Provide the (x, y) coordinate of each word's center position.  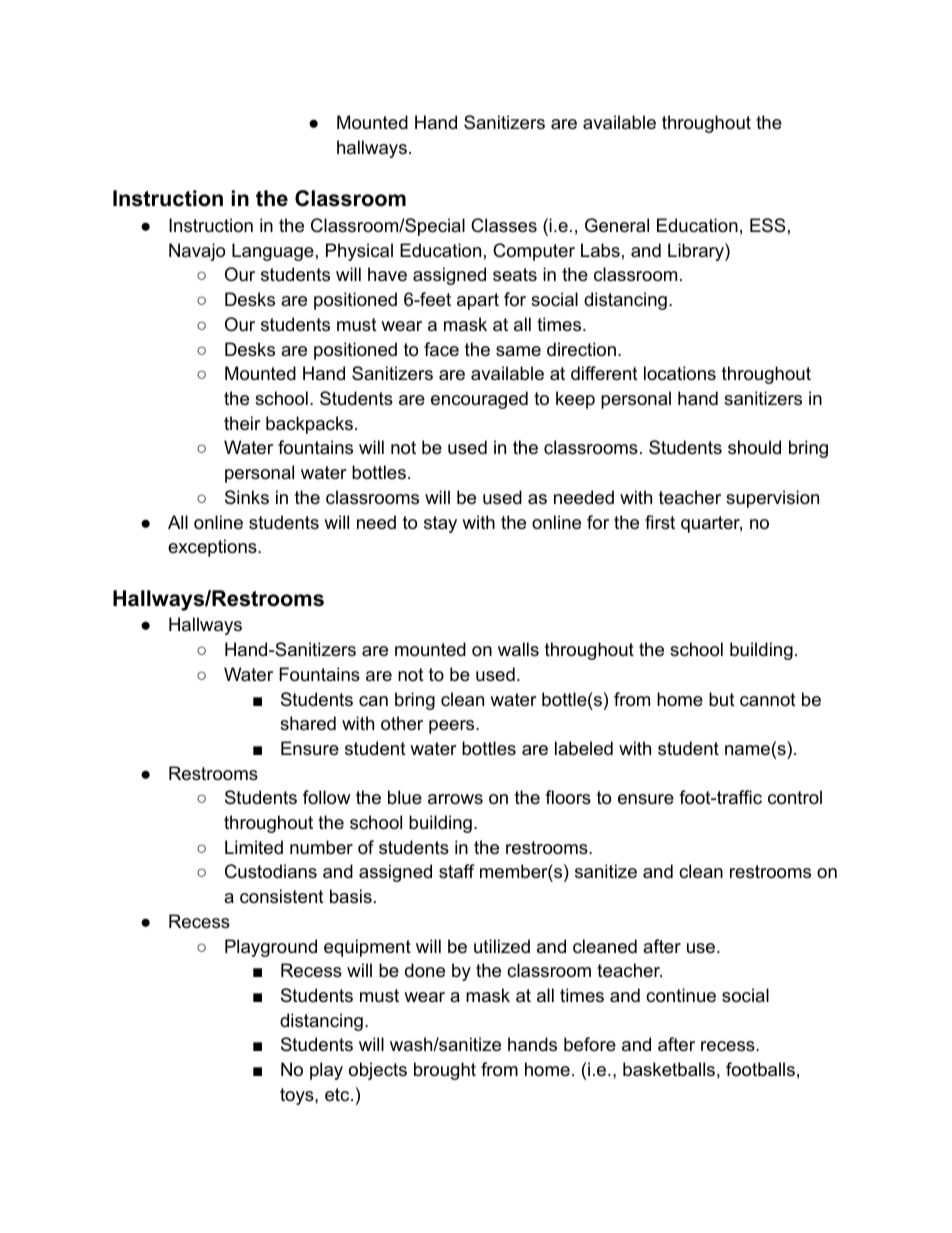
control (795, 797)
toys (298, 1096)
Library (697, 252)
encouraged (479, 400)
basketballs (669, 1069)
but (722, 699)
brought (445, 1071)
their (242, 423)
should (754, 447)
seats (515, 274)
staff (456, 871)
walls (518, 649)
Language (273, 252)
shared (308, 723)
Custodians (271, 871)
